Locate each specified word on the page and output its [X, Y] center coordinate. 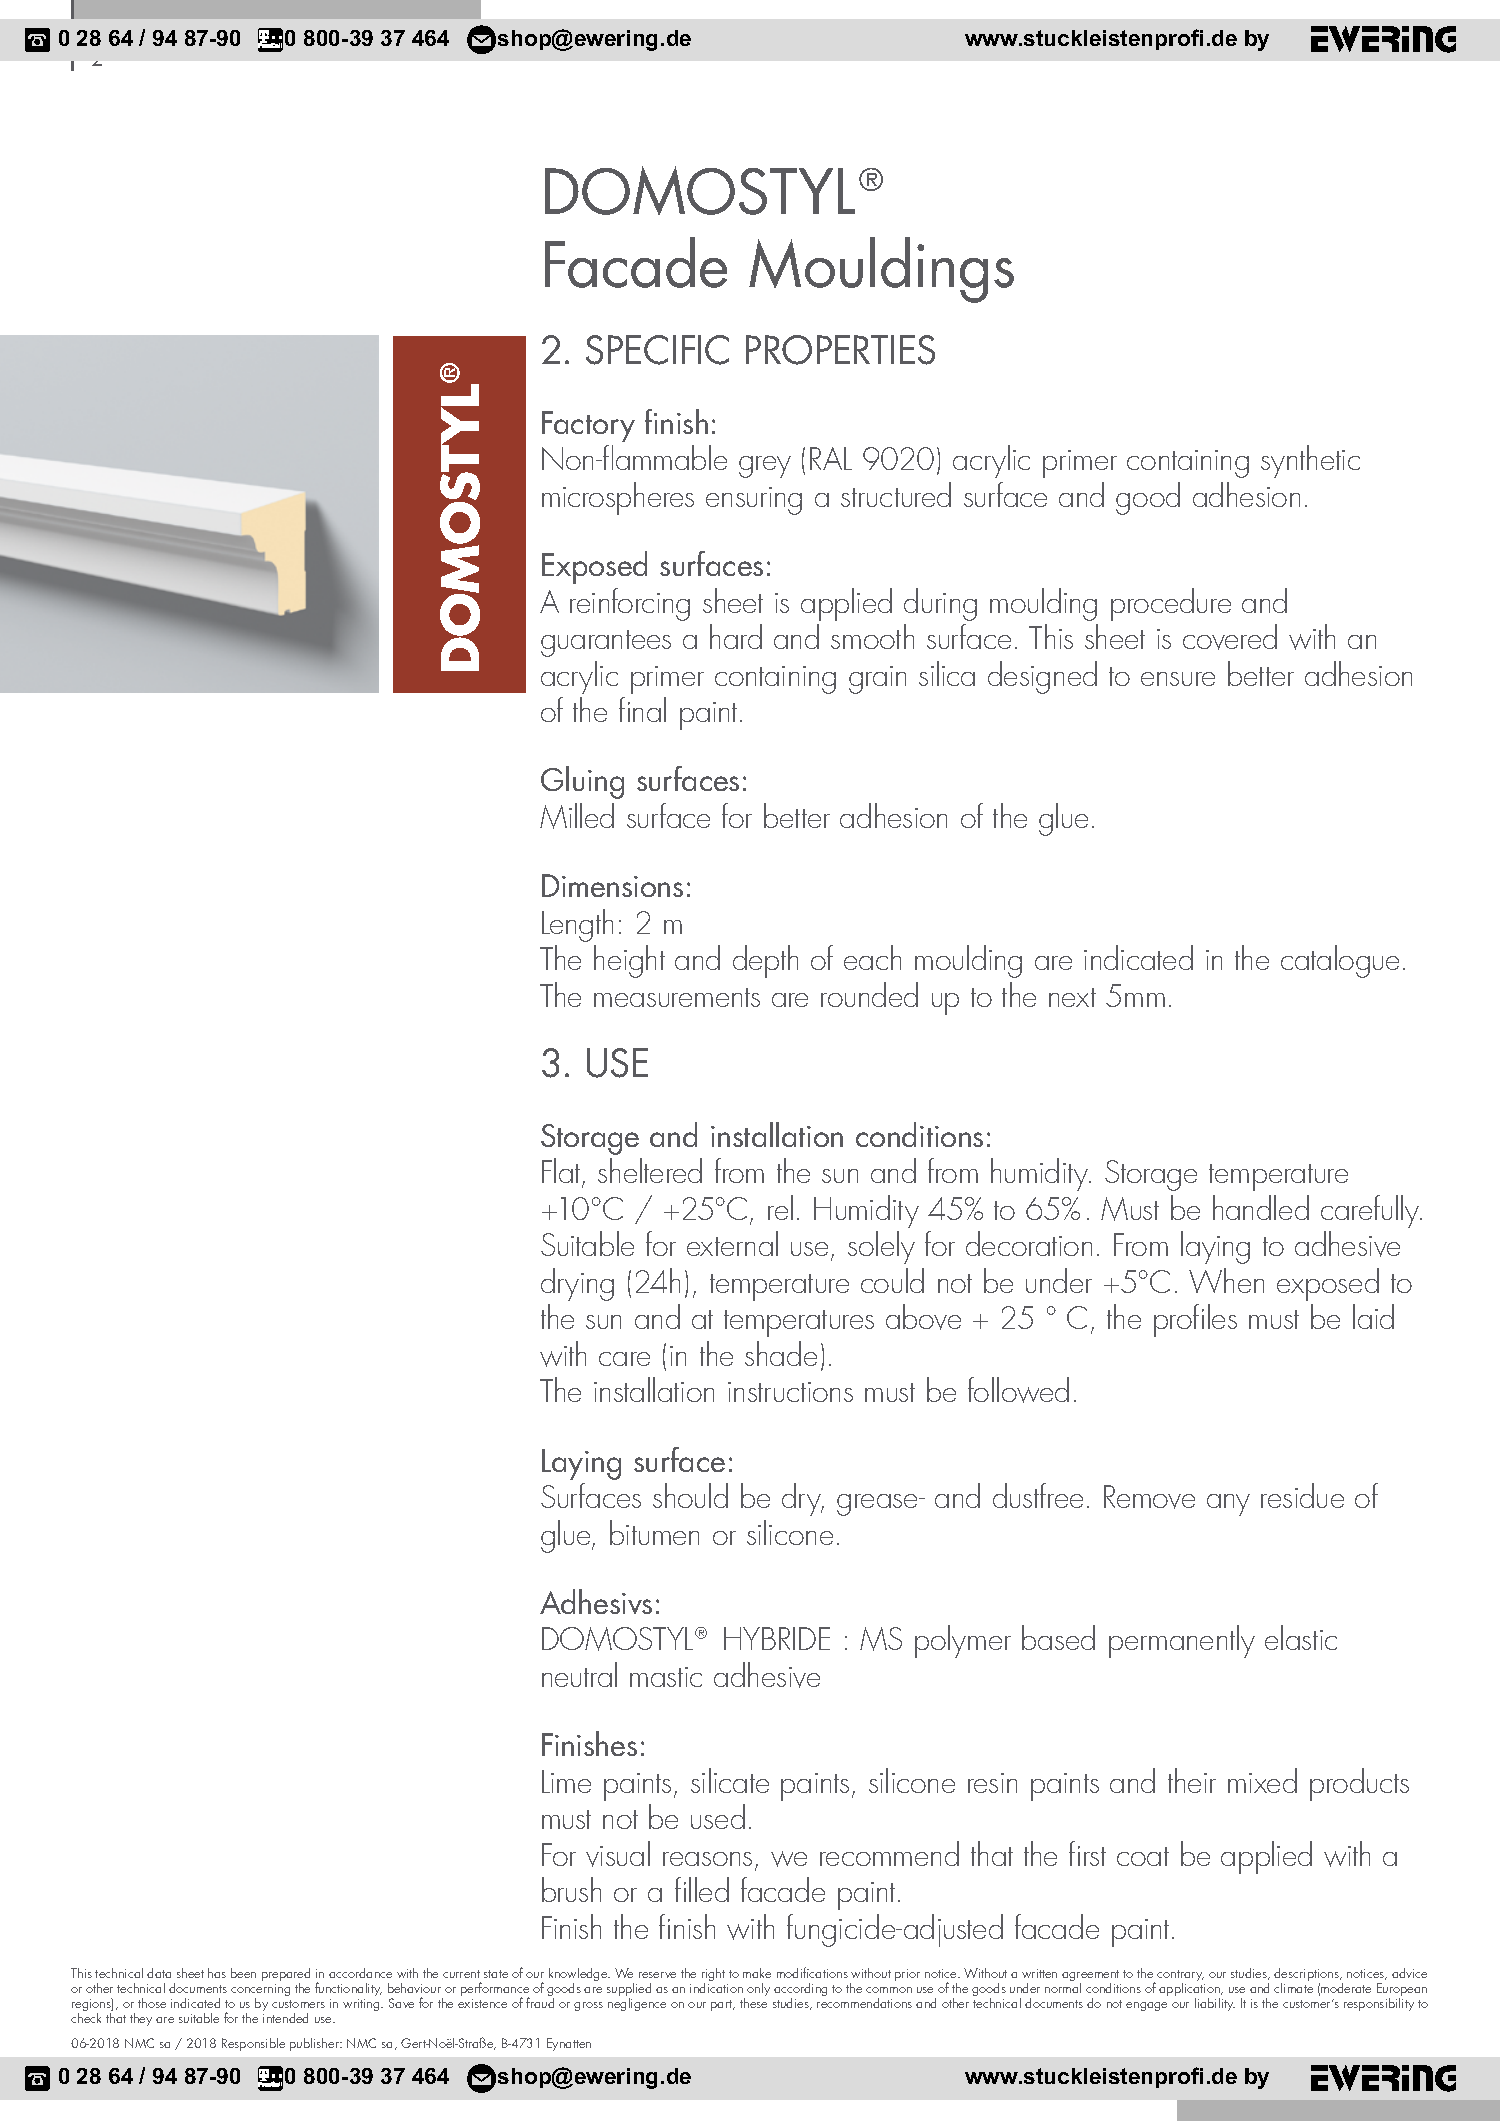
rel [780, 1207]
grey [765, 467]
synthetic [1310, 461]
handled [1261, 1207]
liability [1215, 2004]
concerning [260, 1991]
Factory [588, 426]
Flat [562, 1172]
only [758, 1989]
